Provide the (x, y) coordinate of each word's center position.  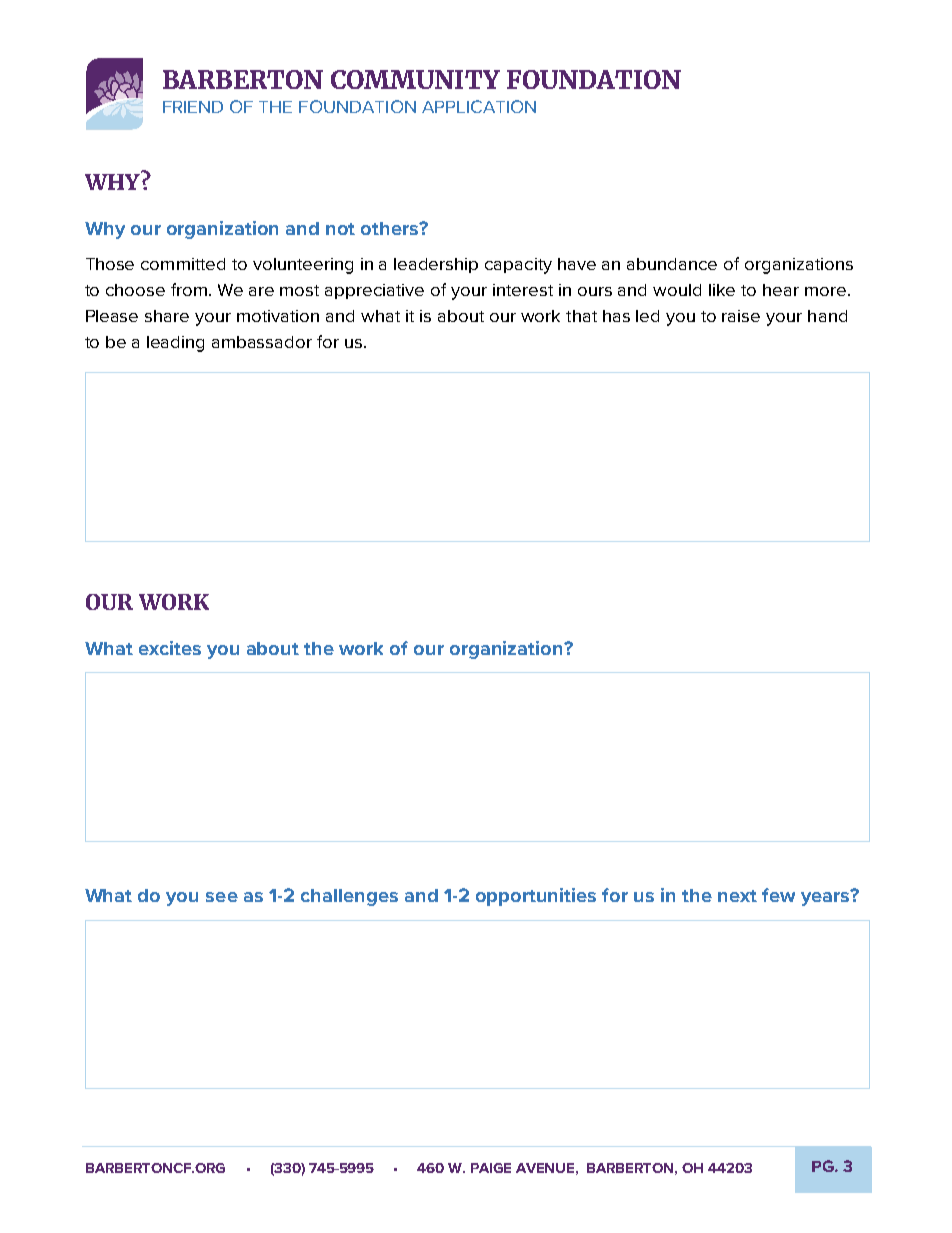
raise (741, 316)
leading (175, 344)
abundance (672, 264)
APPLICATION (479, 106)
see (222, 897)
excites (170, 648)
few (778, 895)
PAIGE (491, 1168)
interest (523, 290)
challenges (349, 897)
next (737, 896)
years (826, 898)
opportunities (536, 897)
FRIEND (193, 107)
